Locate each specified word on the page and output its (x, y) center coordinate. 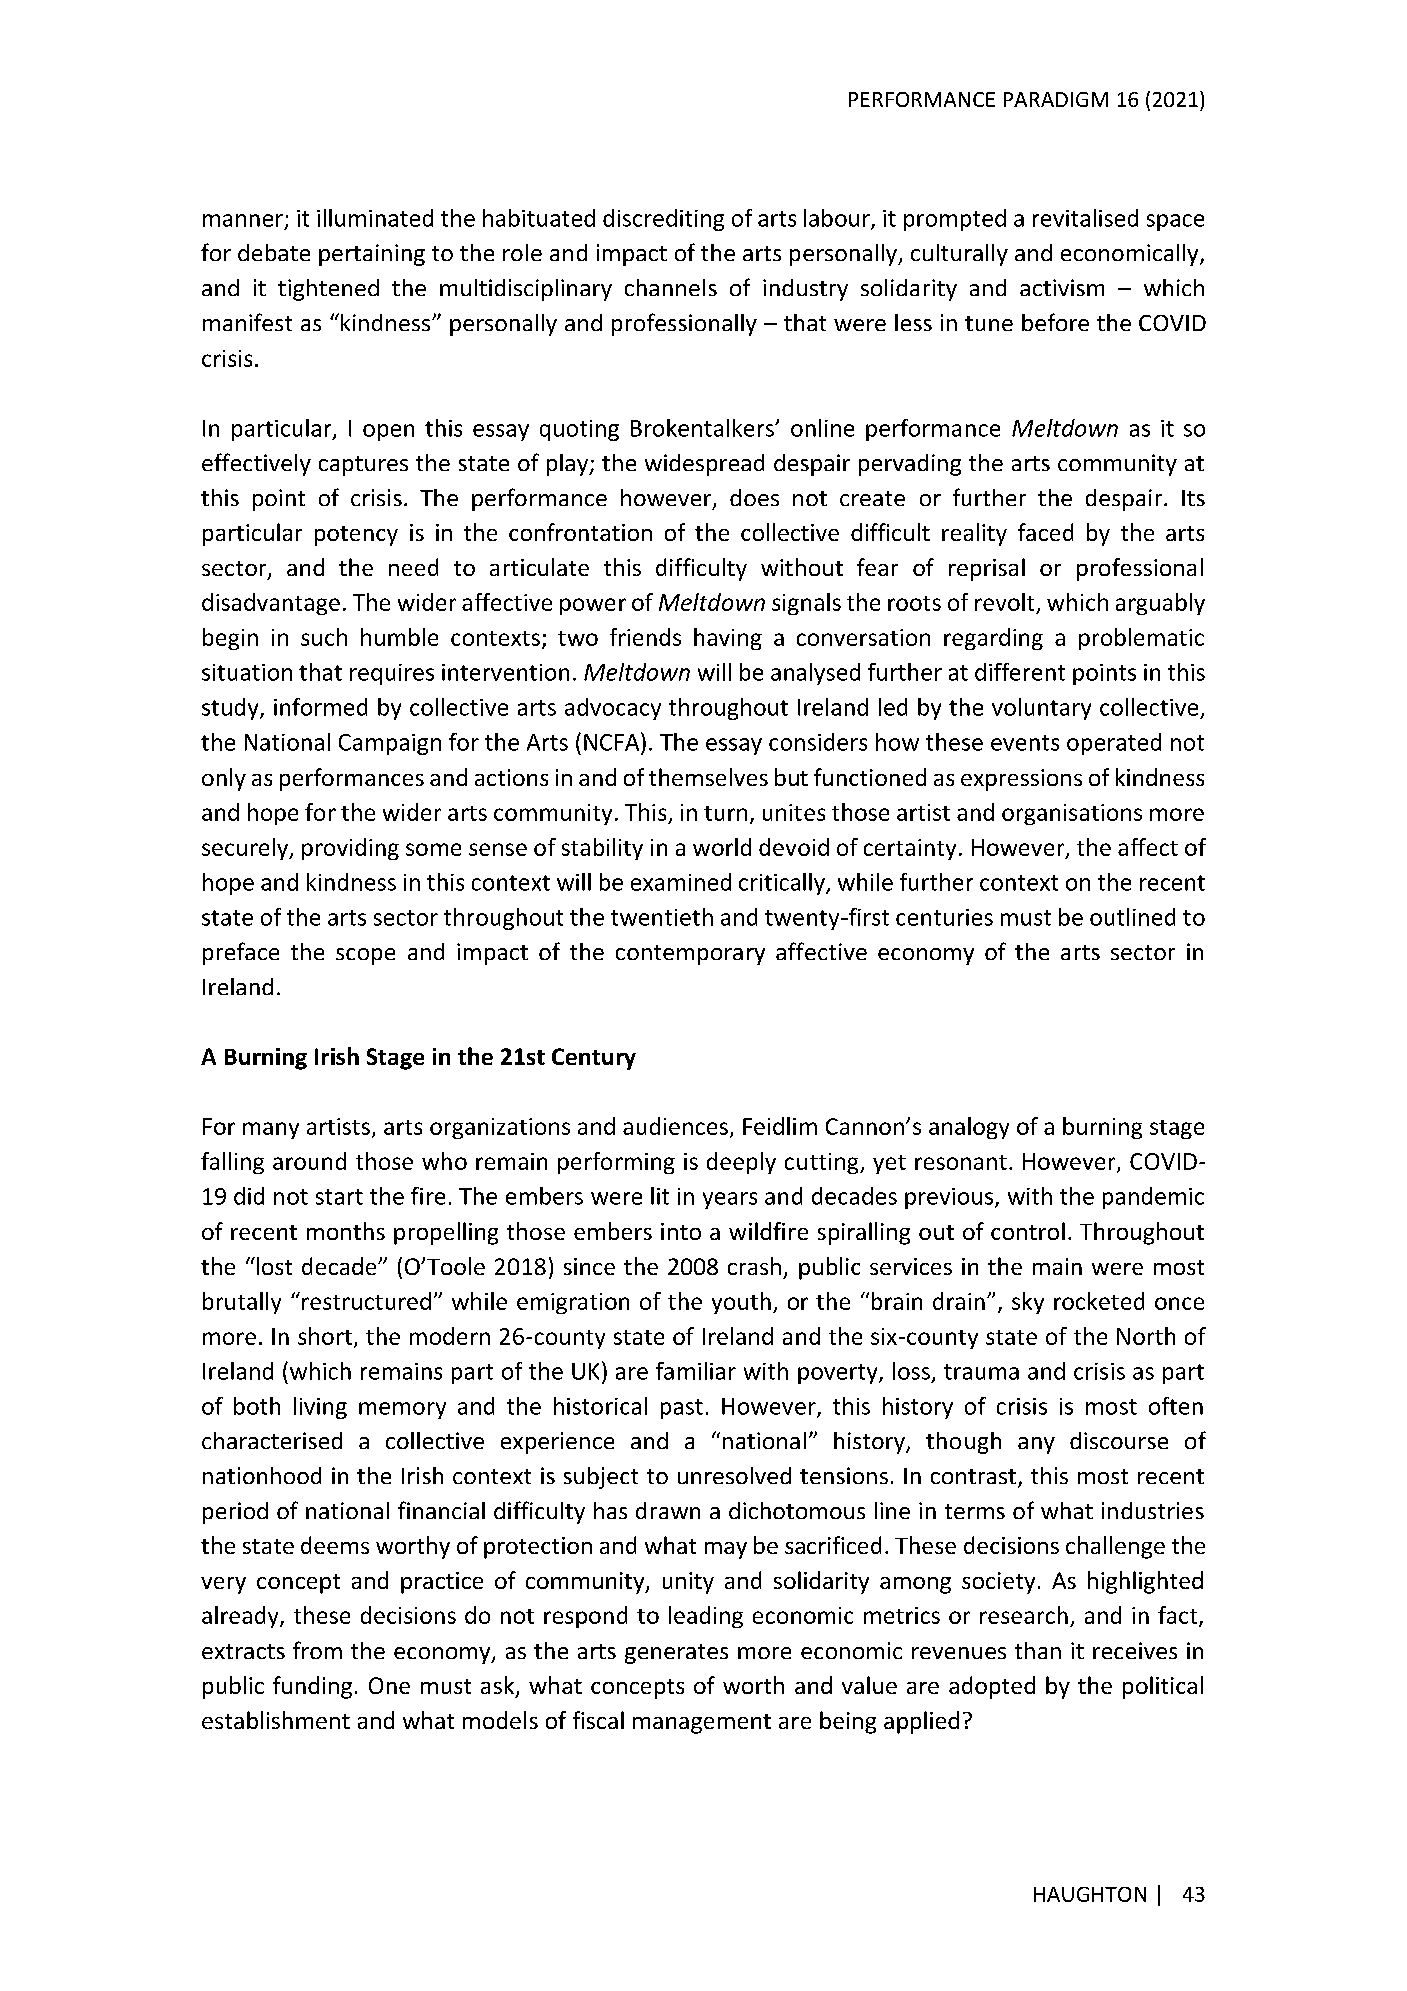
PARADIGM (1056, 99)
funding (312, 1687)
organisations (1072, 814)
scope (365, 956)
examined (681, 882)
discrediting (663, 220)
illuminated (375, 218)
